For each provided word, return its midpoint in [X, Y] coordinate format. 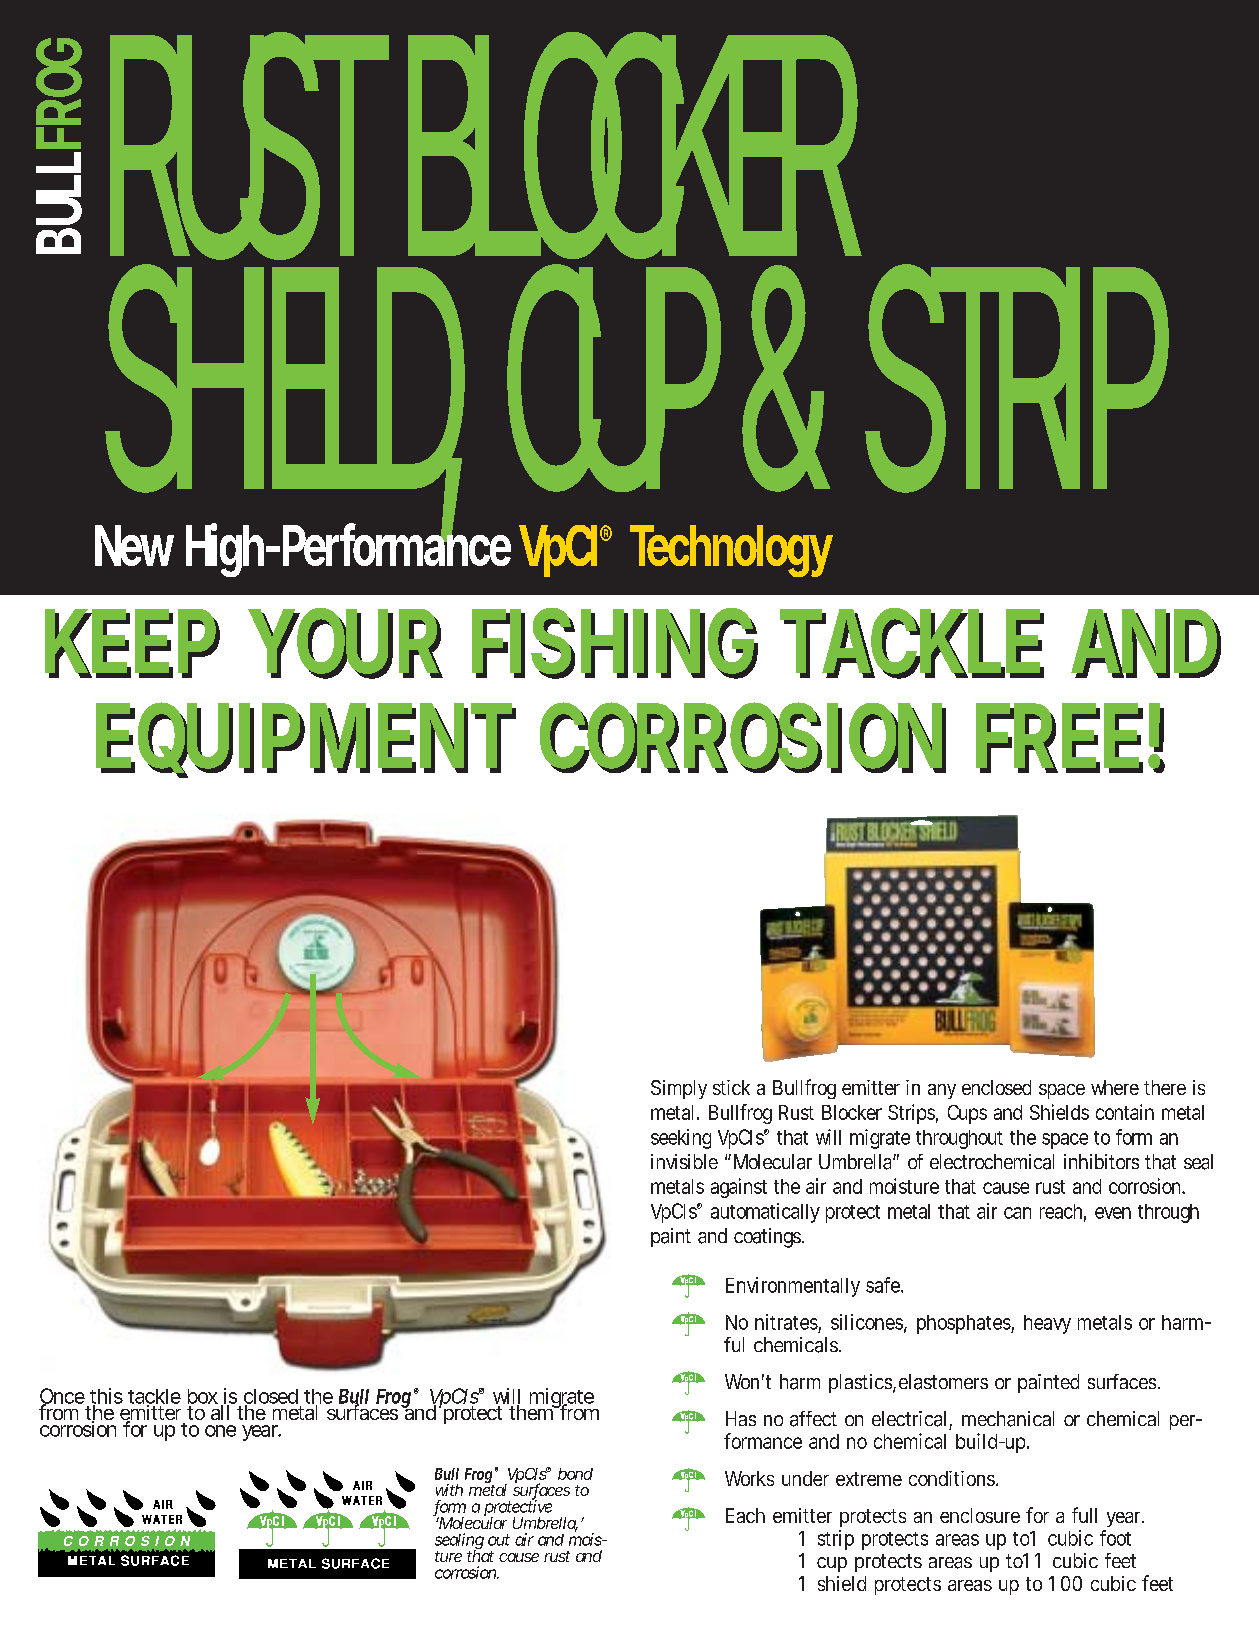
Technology [731, 551]
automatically [765, 1213]
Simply [679, 1089]
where [1115, 1087]
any [942, 1091]
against [739, 1188]
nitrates [788, 1323]
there [1165, 1087]
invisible [684, 1161]
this [106, 1397]
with [449, 1490]
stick [731, 1087]
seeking [681, 1139]
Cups [967, 1114]
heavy [1047, 1324]
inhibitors [1101, 1161]
